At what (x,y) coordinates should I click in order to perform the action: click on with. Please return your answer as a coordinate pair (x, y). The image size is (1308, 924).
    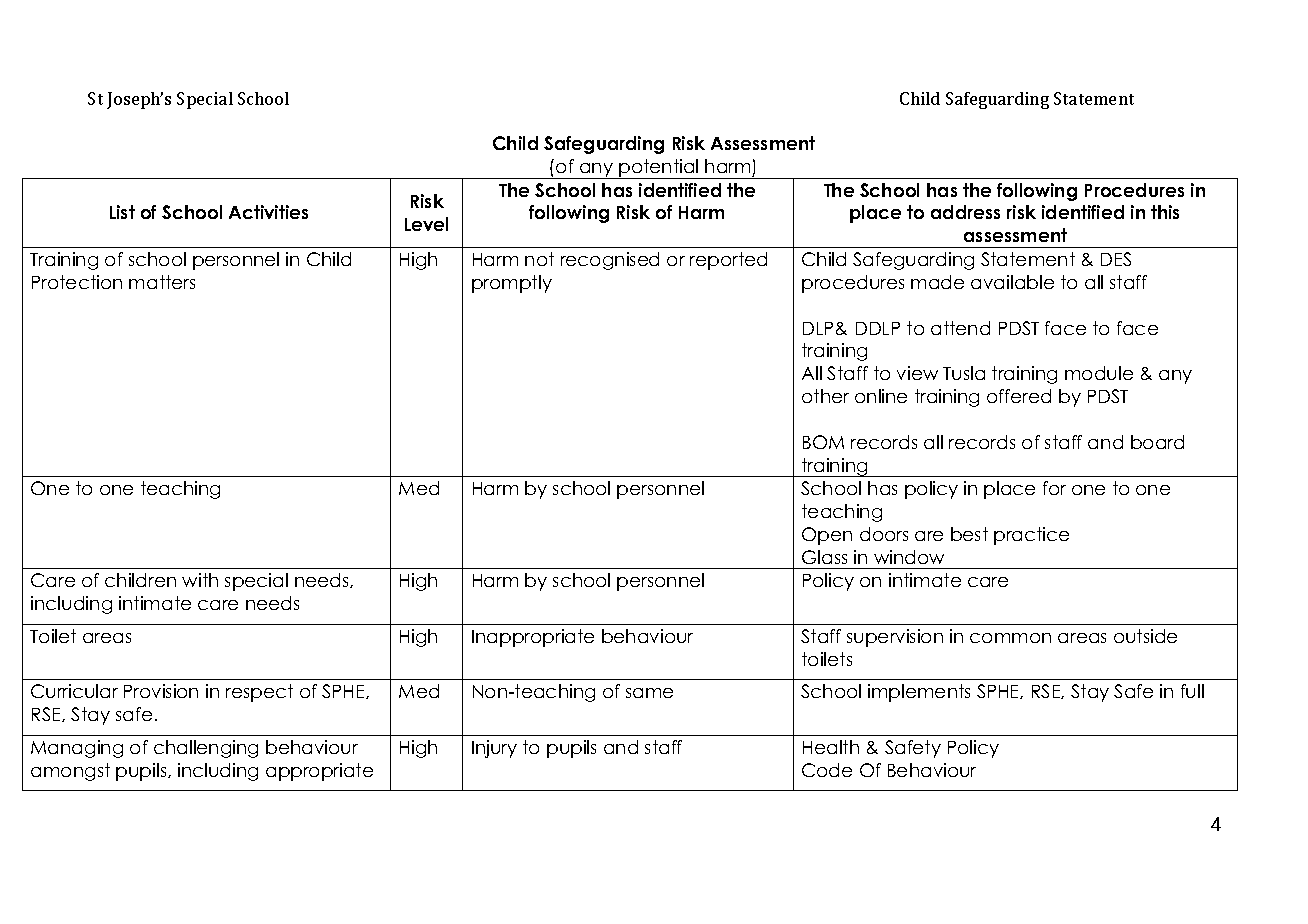
    Looking at the image, I should click on (200, 580).
